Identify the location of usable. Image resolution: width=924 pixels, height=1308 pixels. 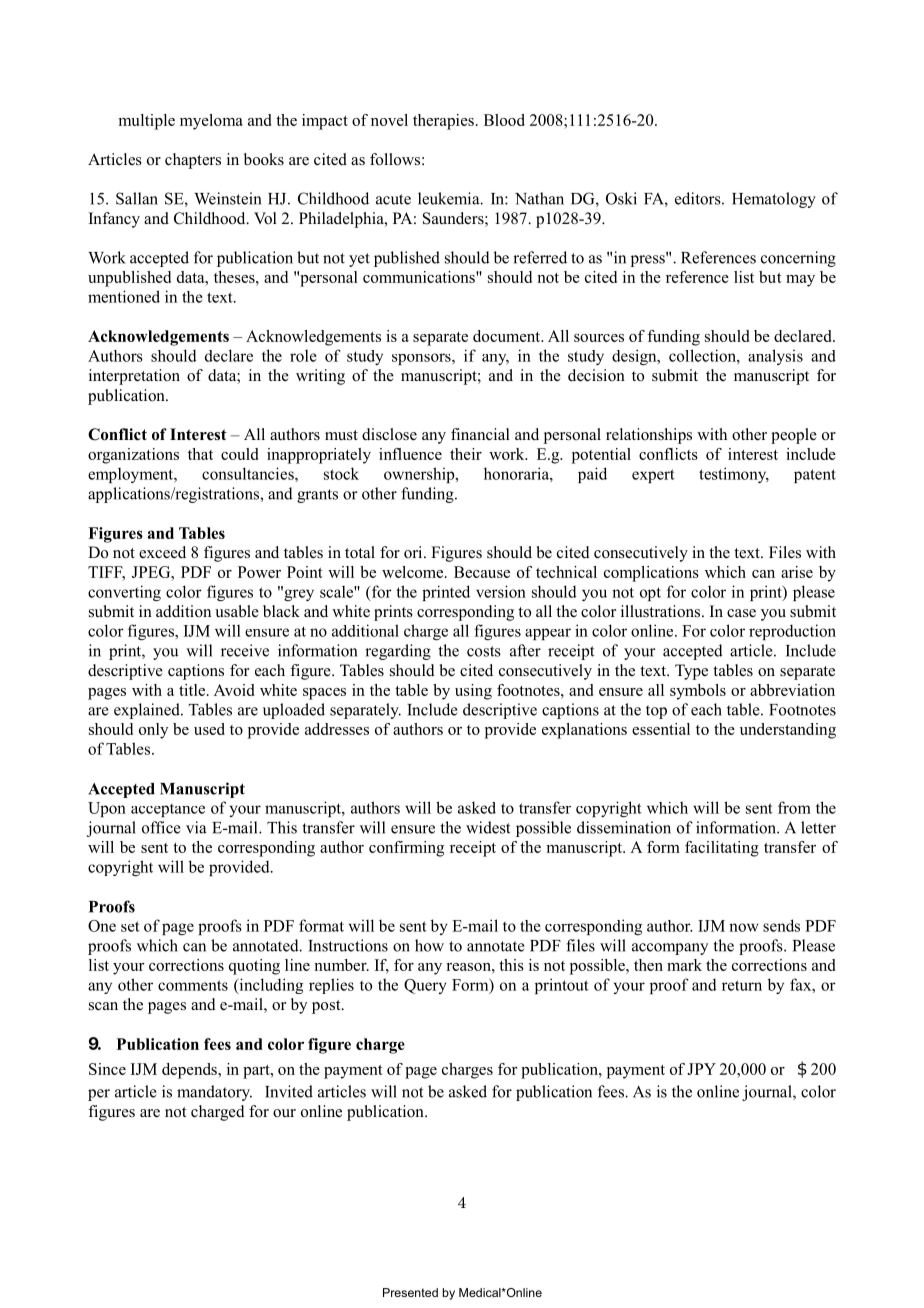
(237, 611).
